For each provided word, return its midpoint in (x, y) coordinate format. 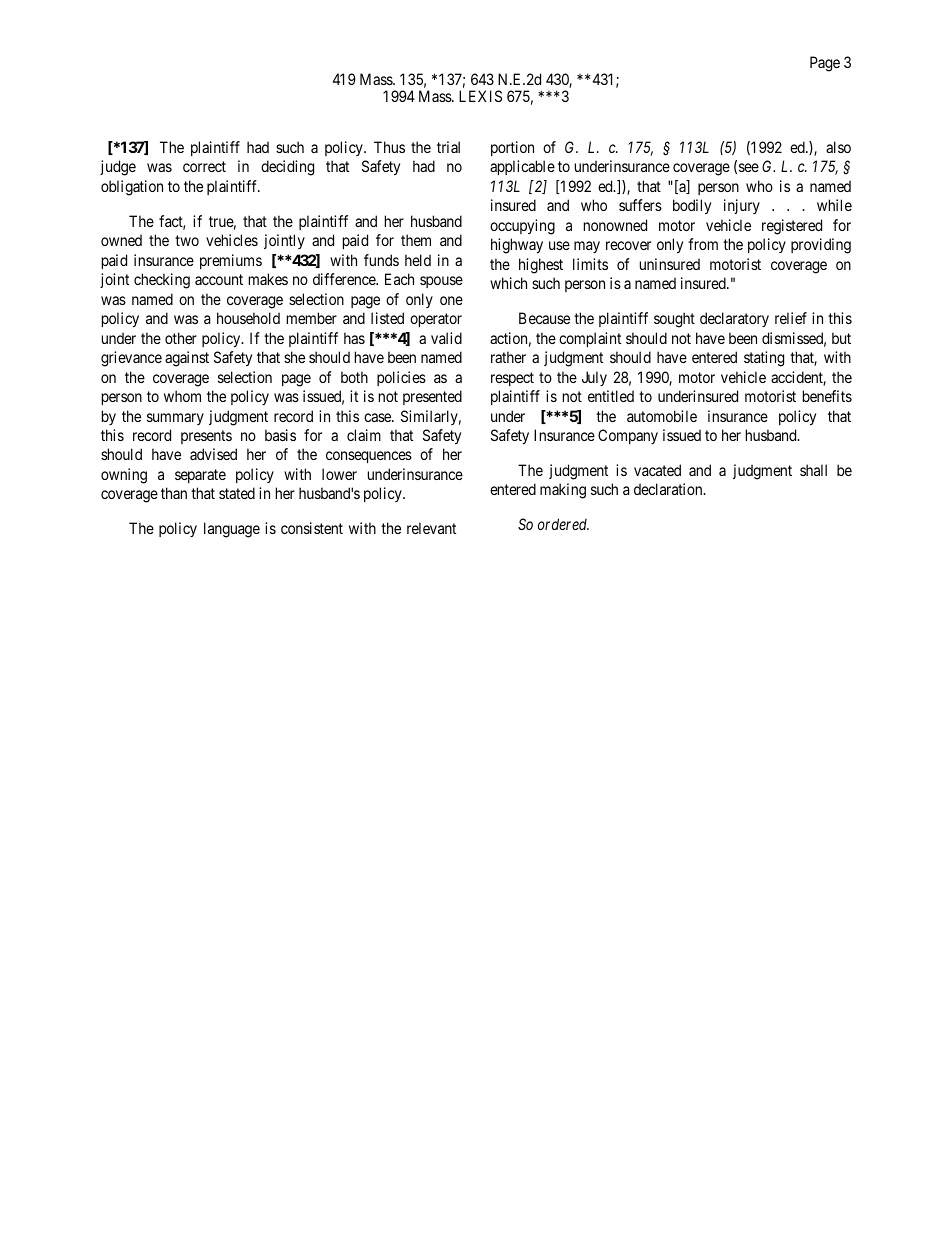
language (232, 530)
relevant (431, 528)
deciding (287, 168)
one (451, 300)
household (248, 318)
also (838, 147)
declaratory (734, 319)
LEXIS (480, 96)
